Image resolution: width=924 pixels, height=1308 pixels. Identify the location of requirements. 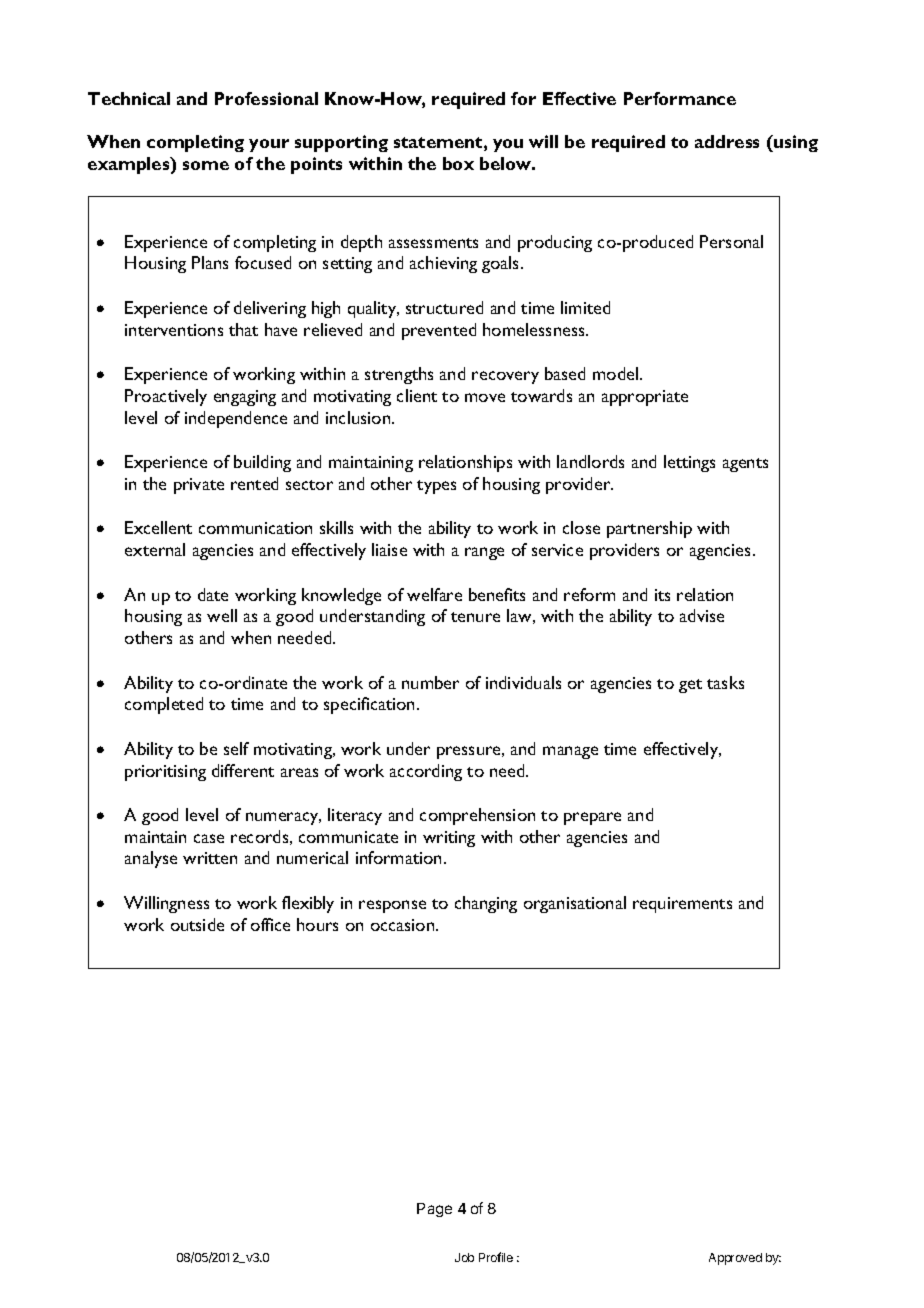
(682, 905).
